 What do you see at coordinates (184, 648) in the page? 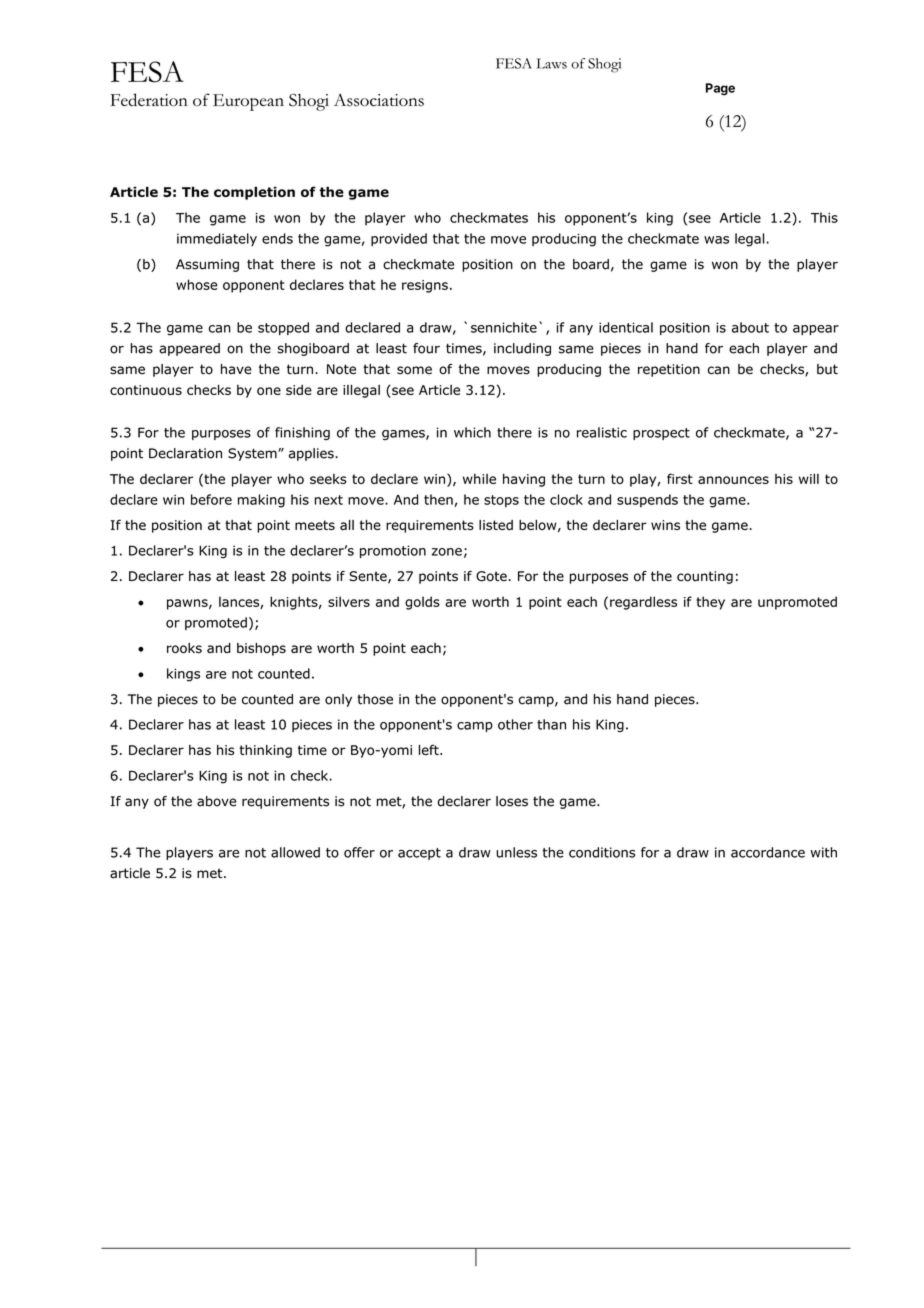
I see `rooks` at bounding box center [184, 648].
